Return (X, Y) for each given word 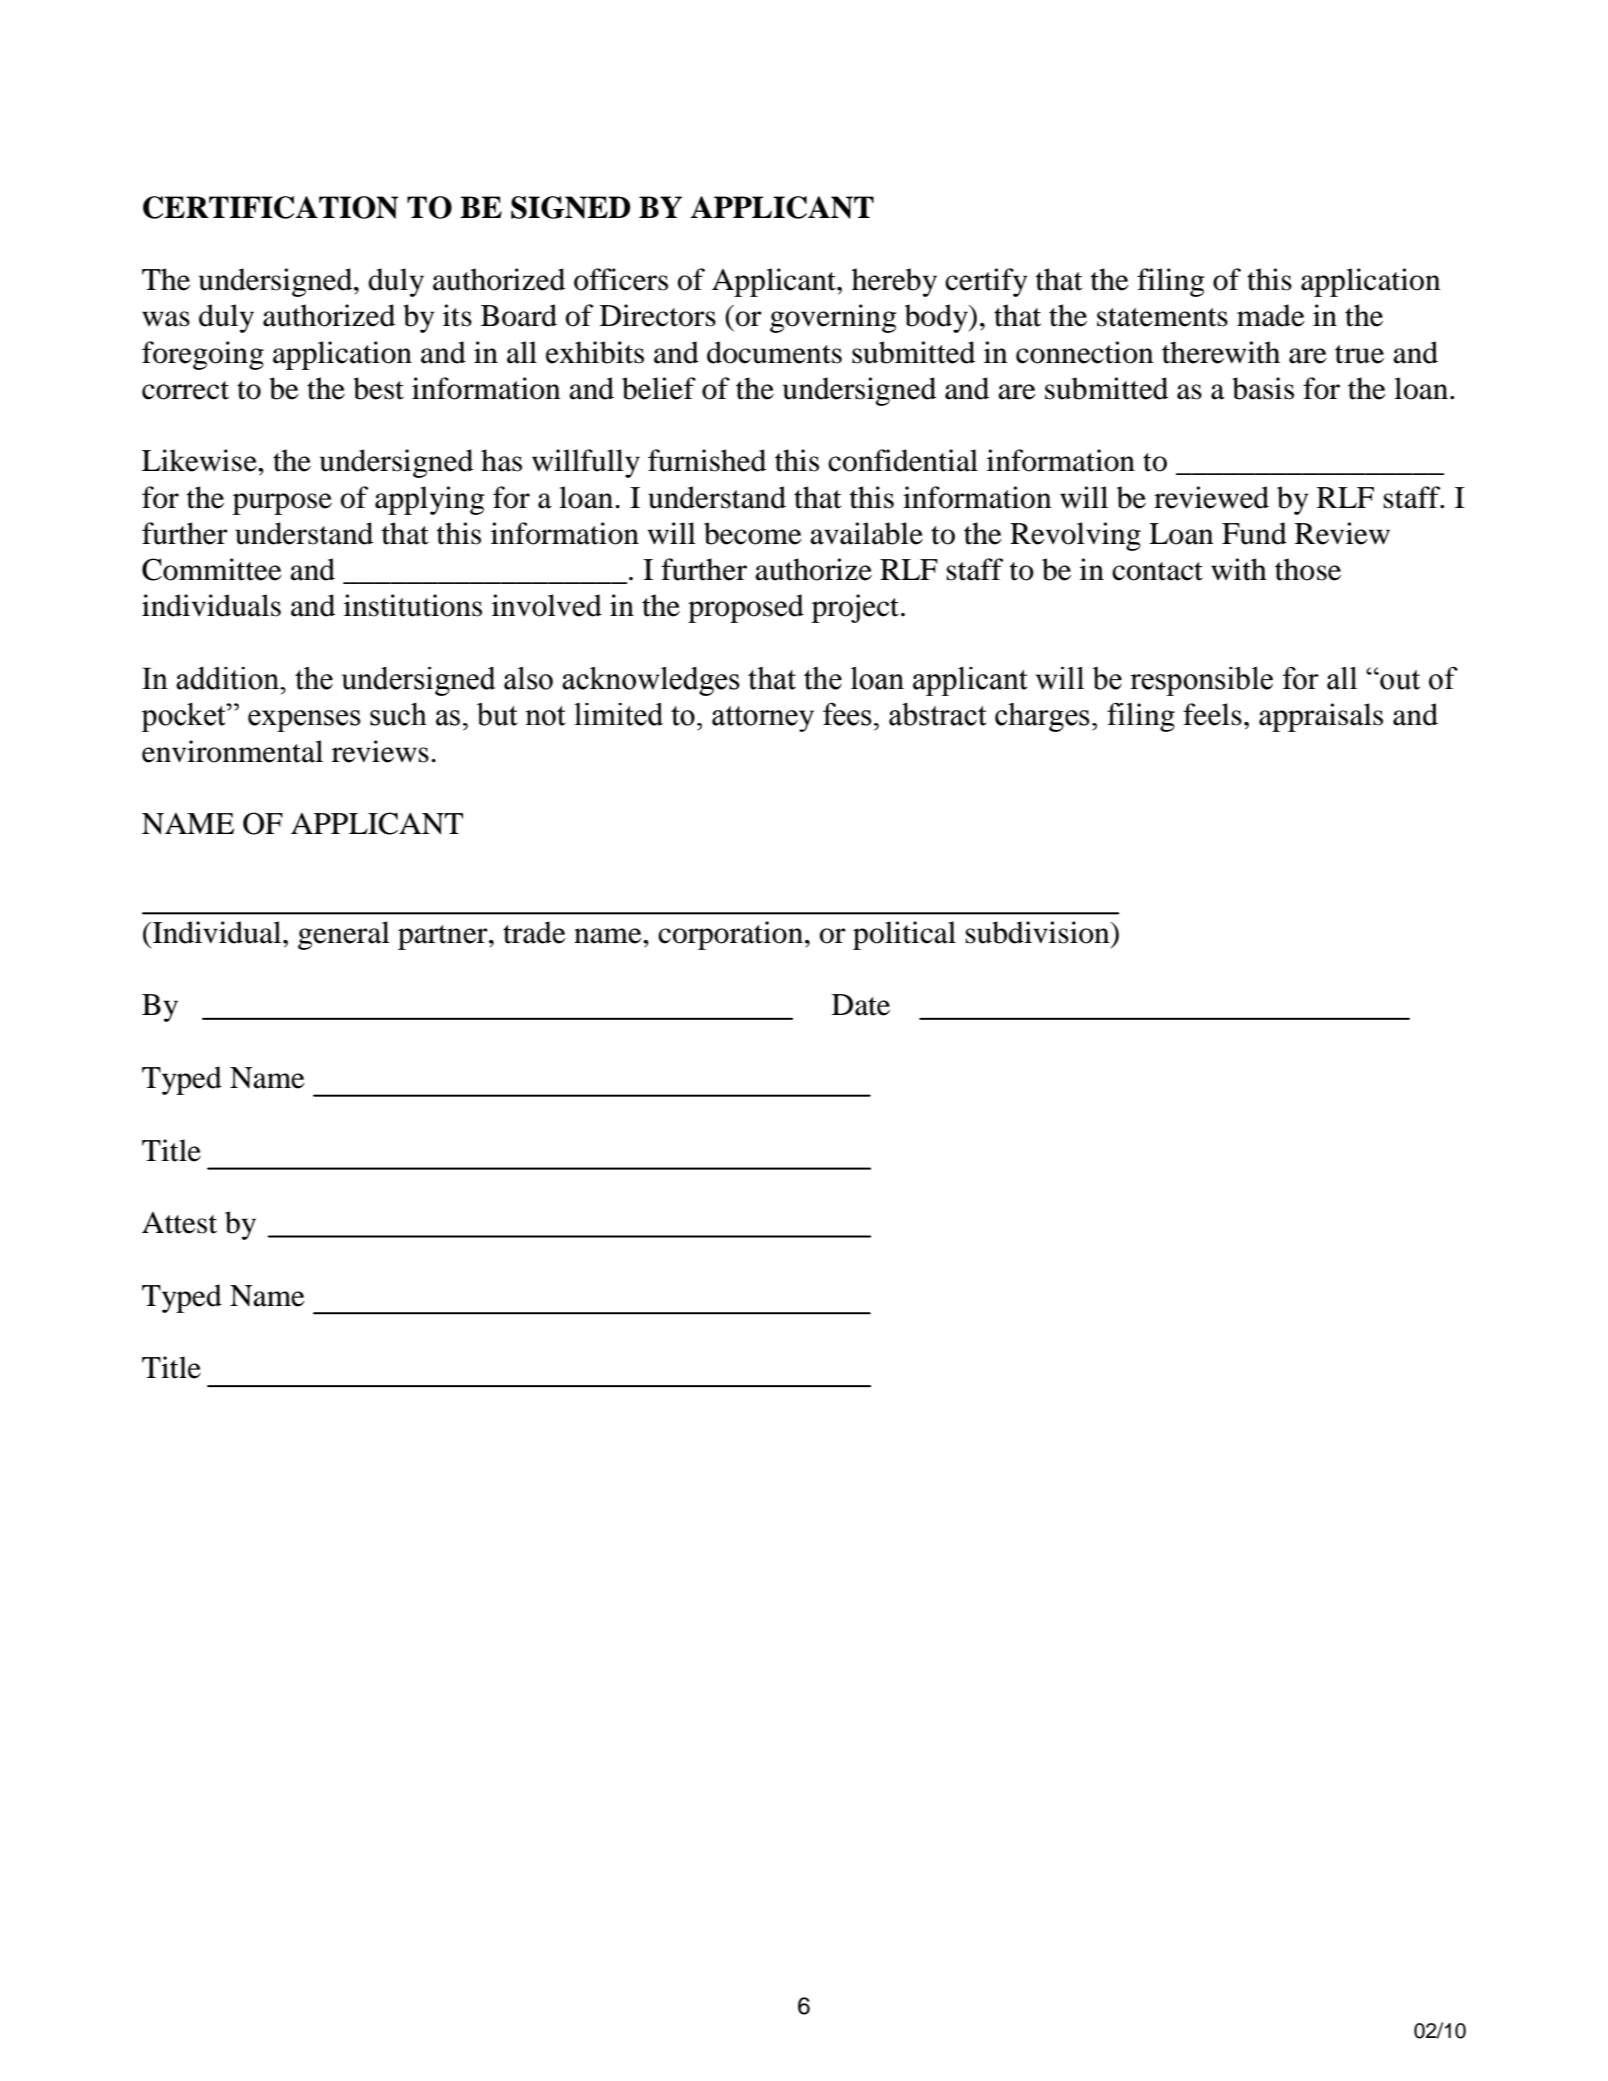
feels (1212, 714)
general (344, 935)
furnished (707, 460)
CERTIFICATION (270, 207)
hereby (894, 282)
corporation (730, 935)
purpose (282, 504)
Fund (1254, 533)
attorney (763, 719)
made (1271, 315)
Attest (179, 1223)
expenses (304, 721)
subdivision (1039, 932)
